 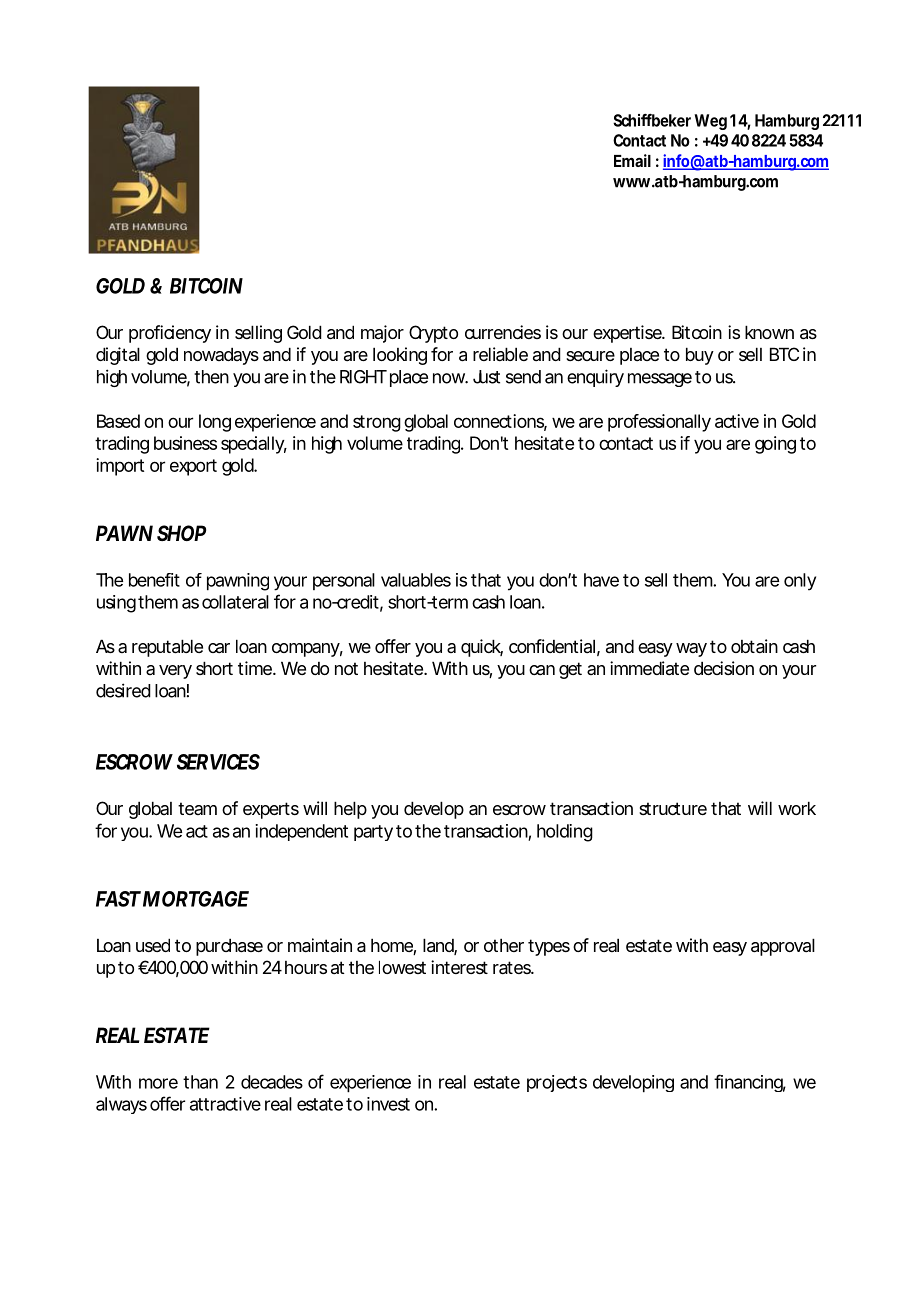 I want to click on structure, so click(x=673, y=808).
